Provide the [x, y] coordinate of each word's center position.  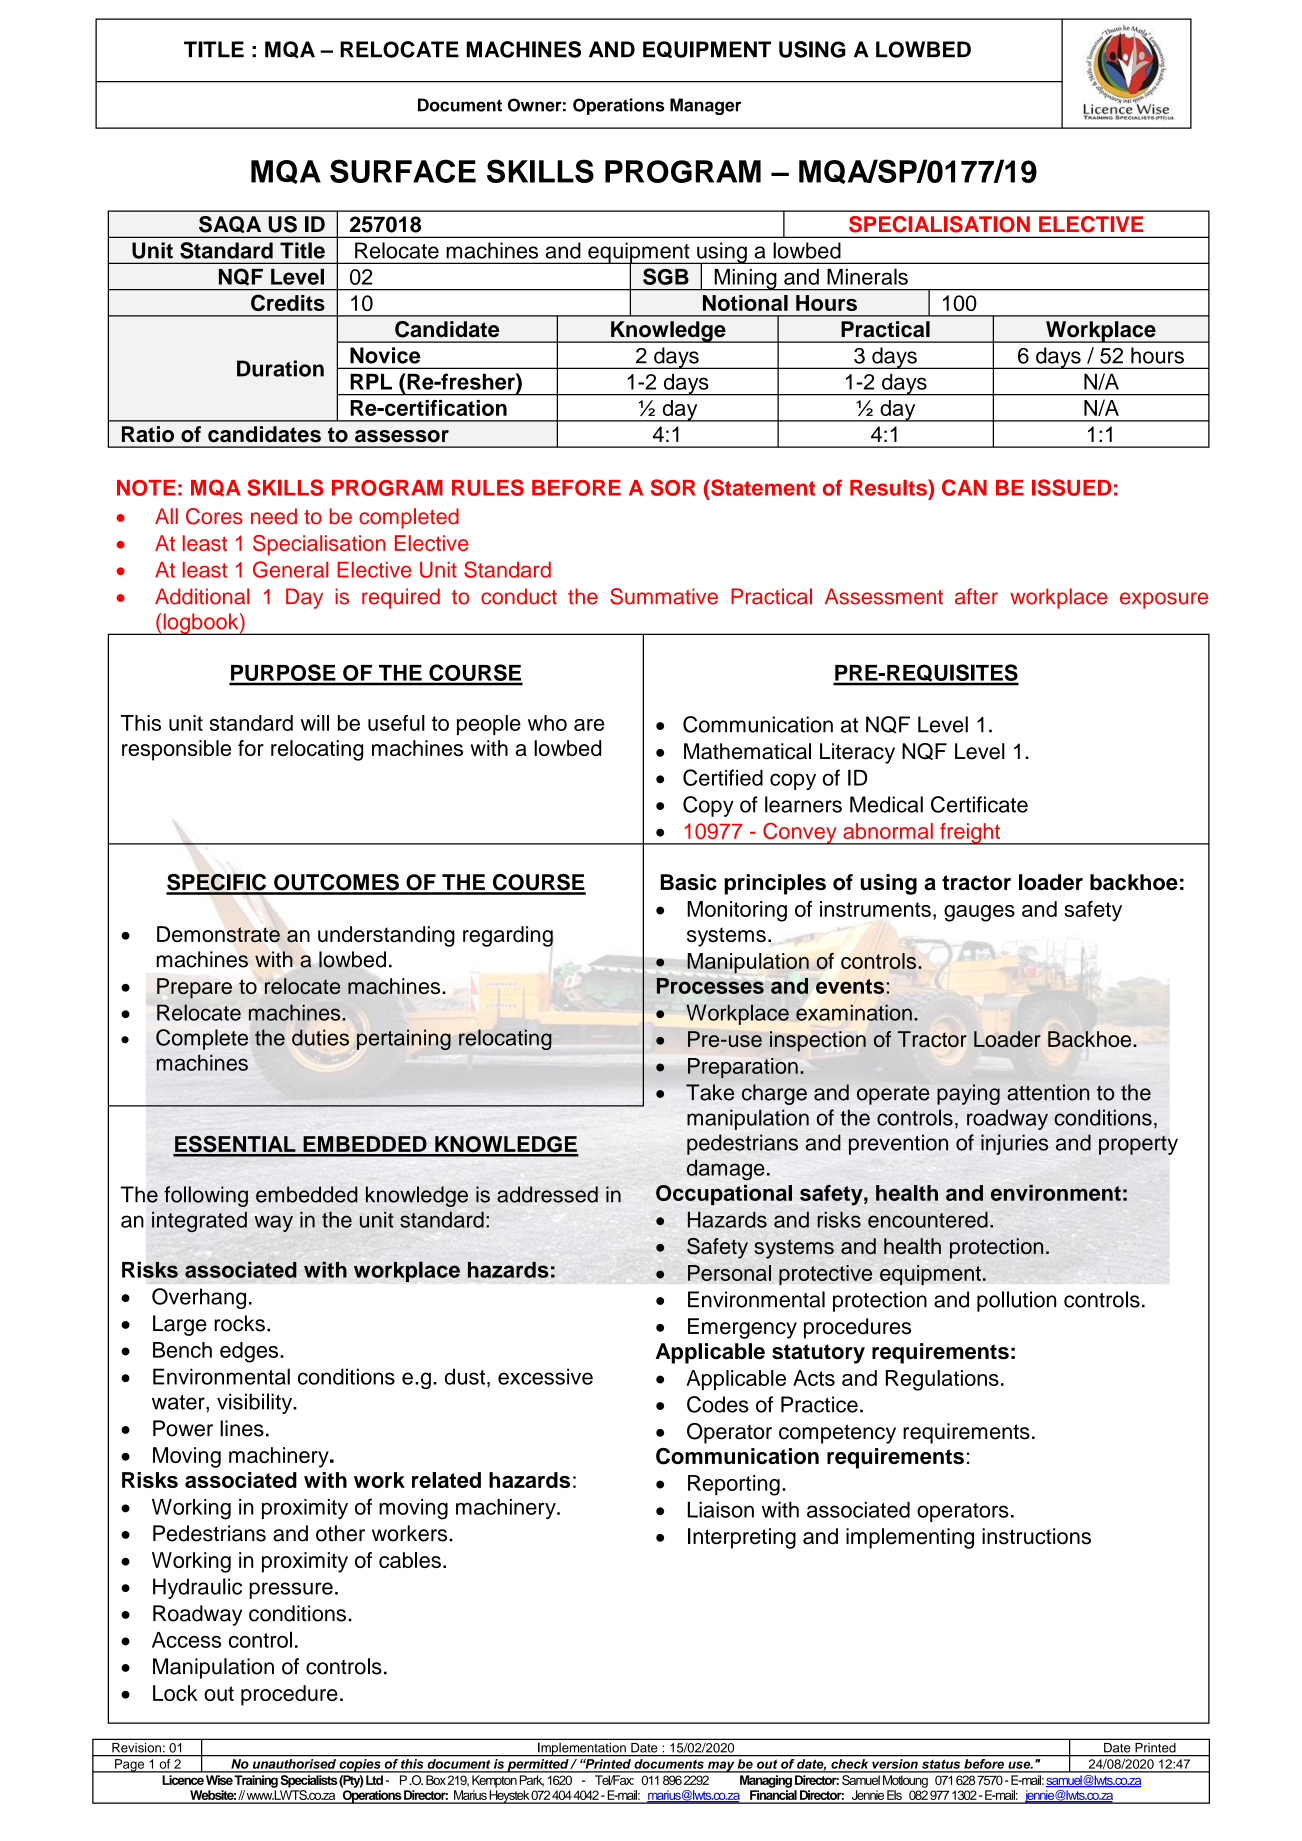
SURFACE [403, 171]
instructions [1036, 1536]
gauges [979, 913]
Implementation [582, 1749]
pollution [1016, 1301]
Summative [664, 596]
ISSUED [1071, 487]
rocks [239, 1323]
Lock [175, 1693]
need [274, 516]
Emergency [742, 1328]
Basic [689, 882]
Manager [705, 106]
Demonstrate [218, 934]
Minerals [867, 276]
